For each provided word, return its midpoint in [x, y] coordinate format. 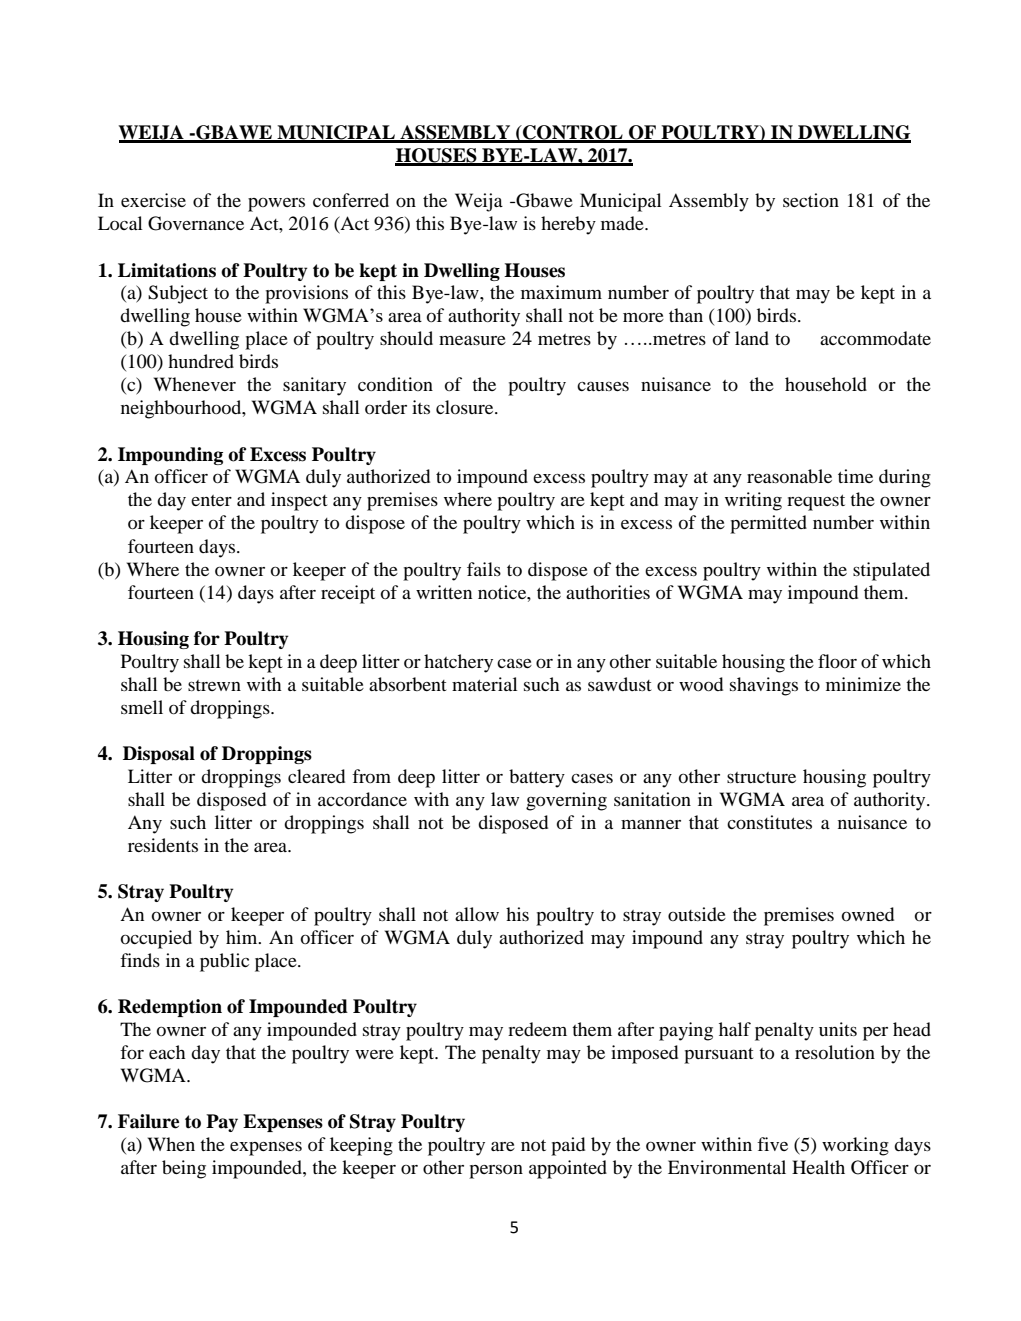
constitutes [769, 822]
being [184, 1169]
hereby [568, 225]
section [811, 200]
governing [566, 801]
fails [484, 569]
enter [211, 500]
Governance [196, 223]
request [816, 503]
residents [163, 845]
